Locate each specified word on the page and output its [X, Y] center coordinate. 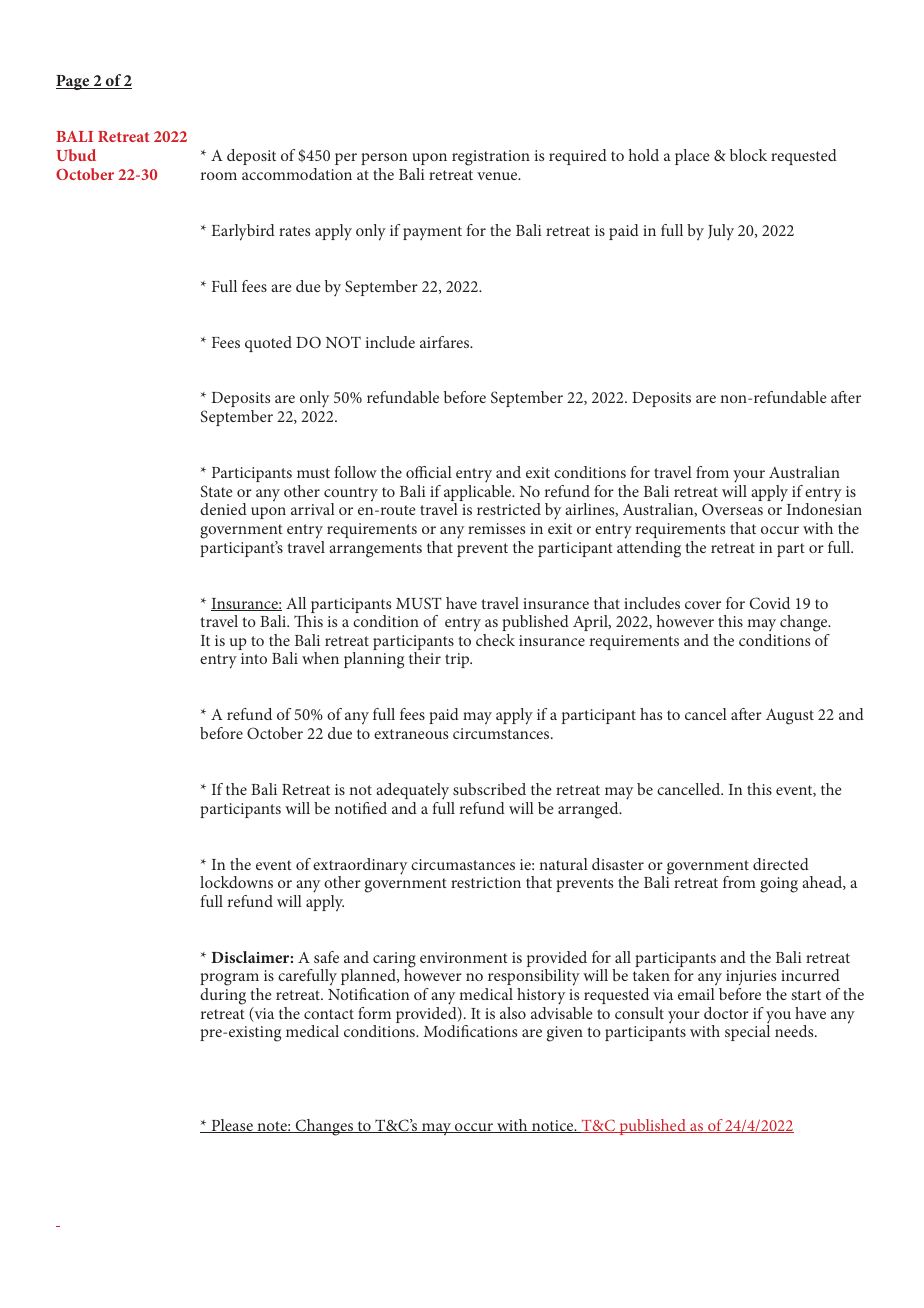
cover [703, 605]
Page [74, 82]
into [254, 658]
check [495, 640]
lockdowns [236, 882]
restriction [486, 882]
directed [781, 864]
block [748, 155]
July [721, 232]
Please [232, 1126]
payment [432, 233]
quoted [268, 344]
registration [491, 158]
